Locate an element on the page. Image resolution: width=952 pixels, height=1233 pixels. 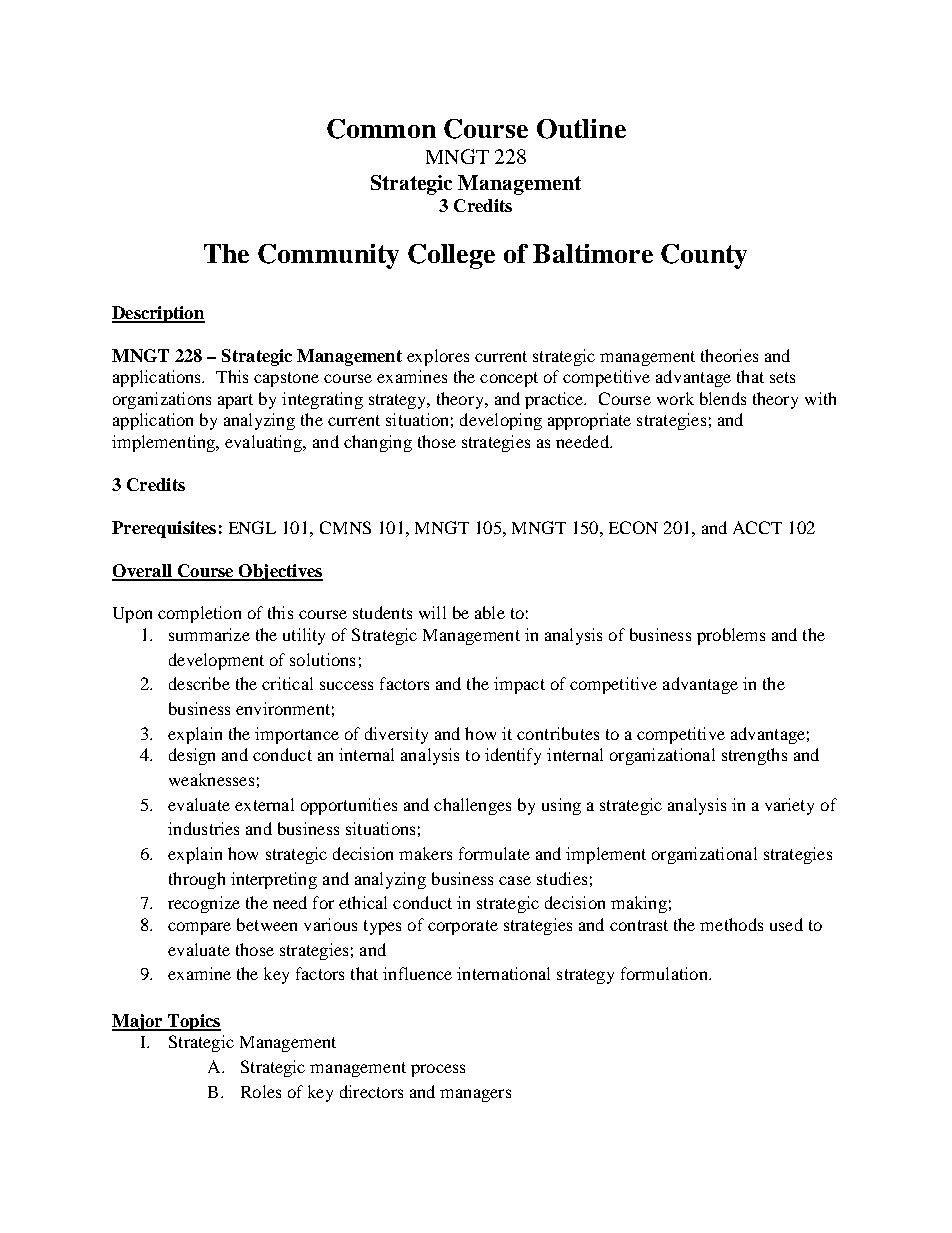
process is located at coordinates (438, 1070).
